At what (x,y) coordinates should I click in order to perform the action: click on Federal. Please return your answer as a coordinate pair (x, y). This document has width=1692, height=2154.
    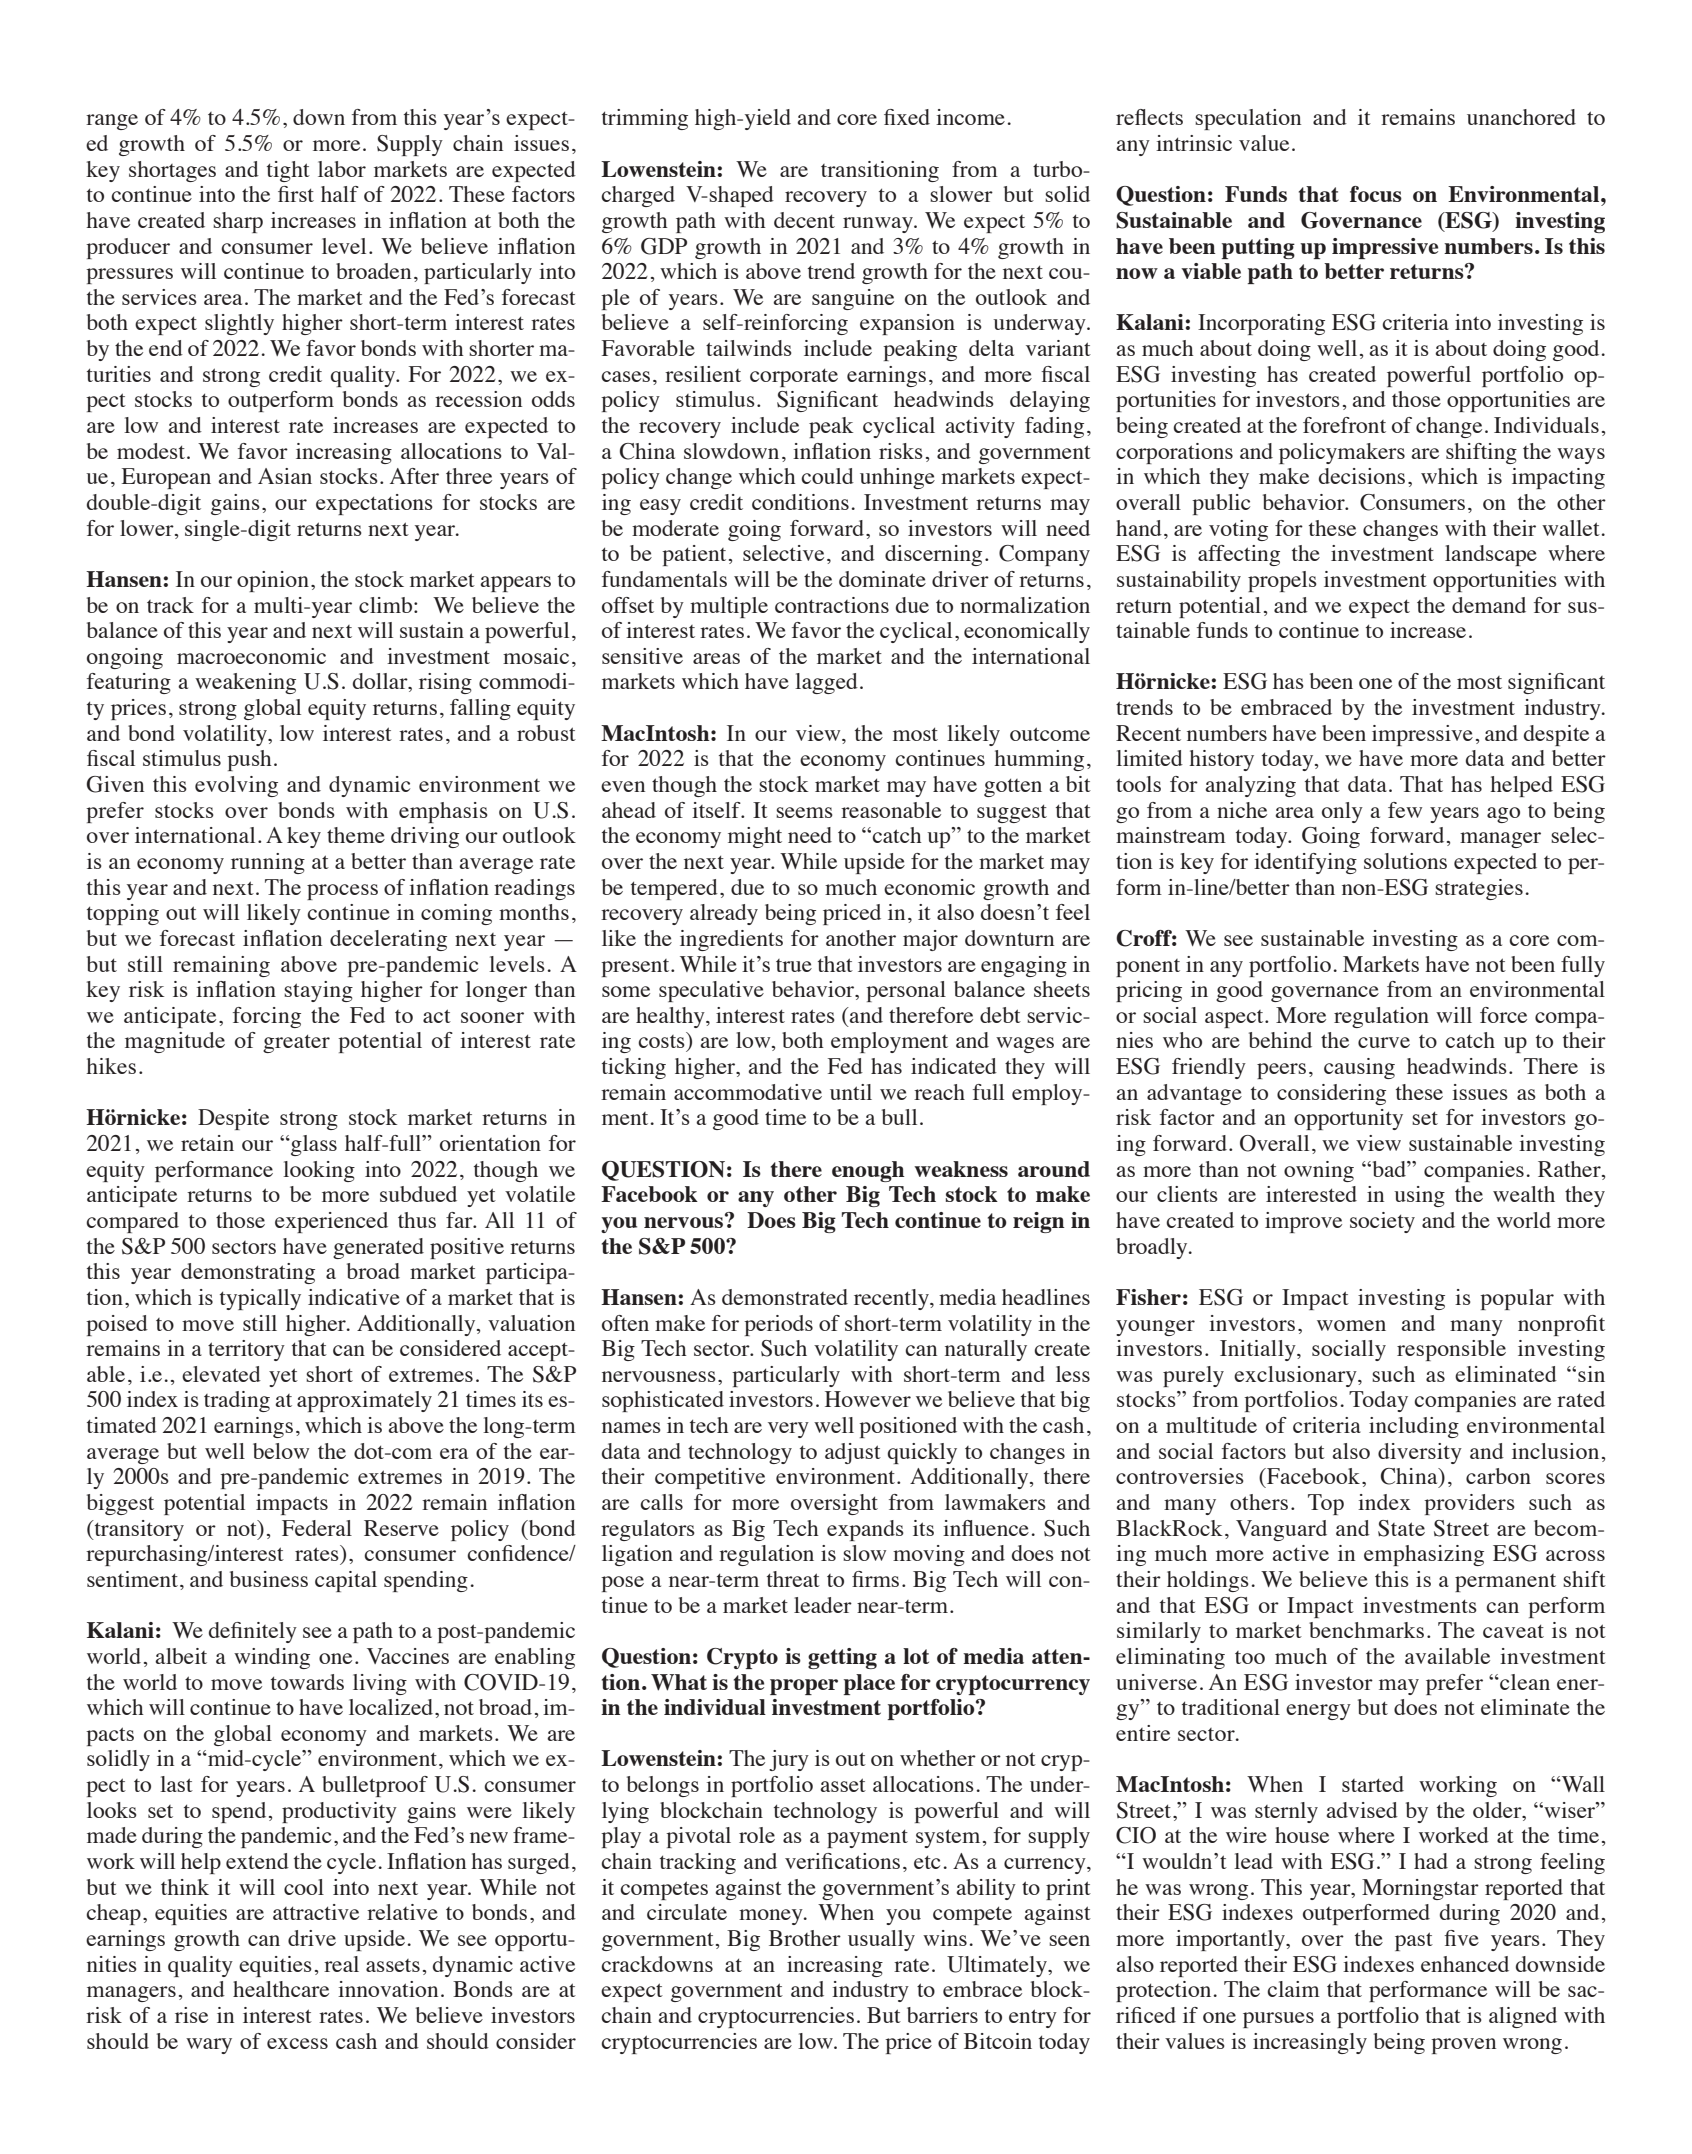
    Looking at the image, I should click on (317, 1528).
